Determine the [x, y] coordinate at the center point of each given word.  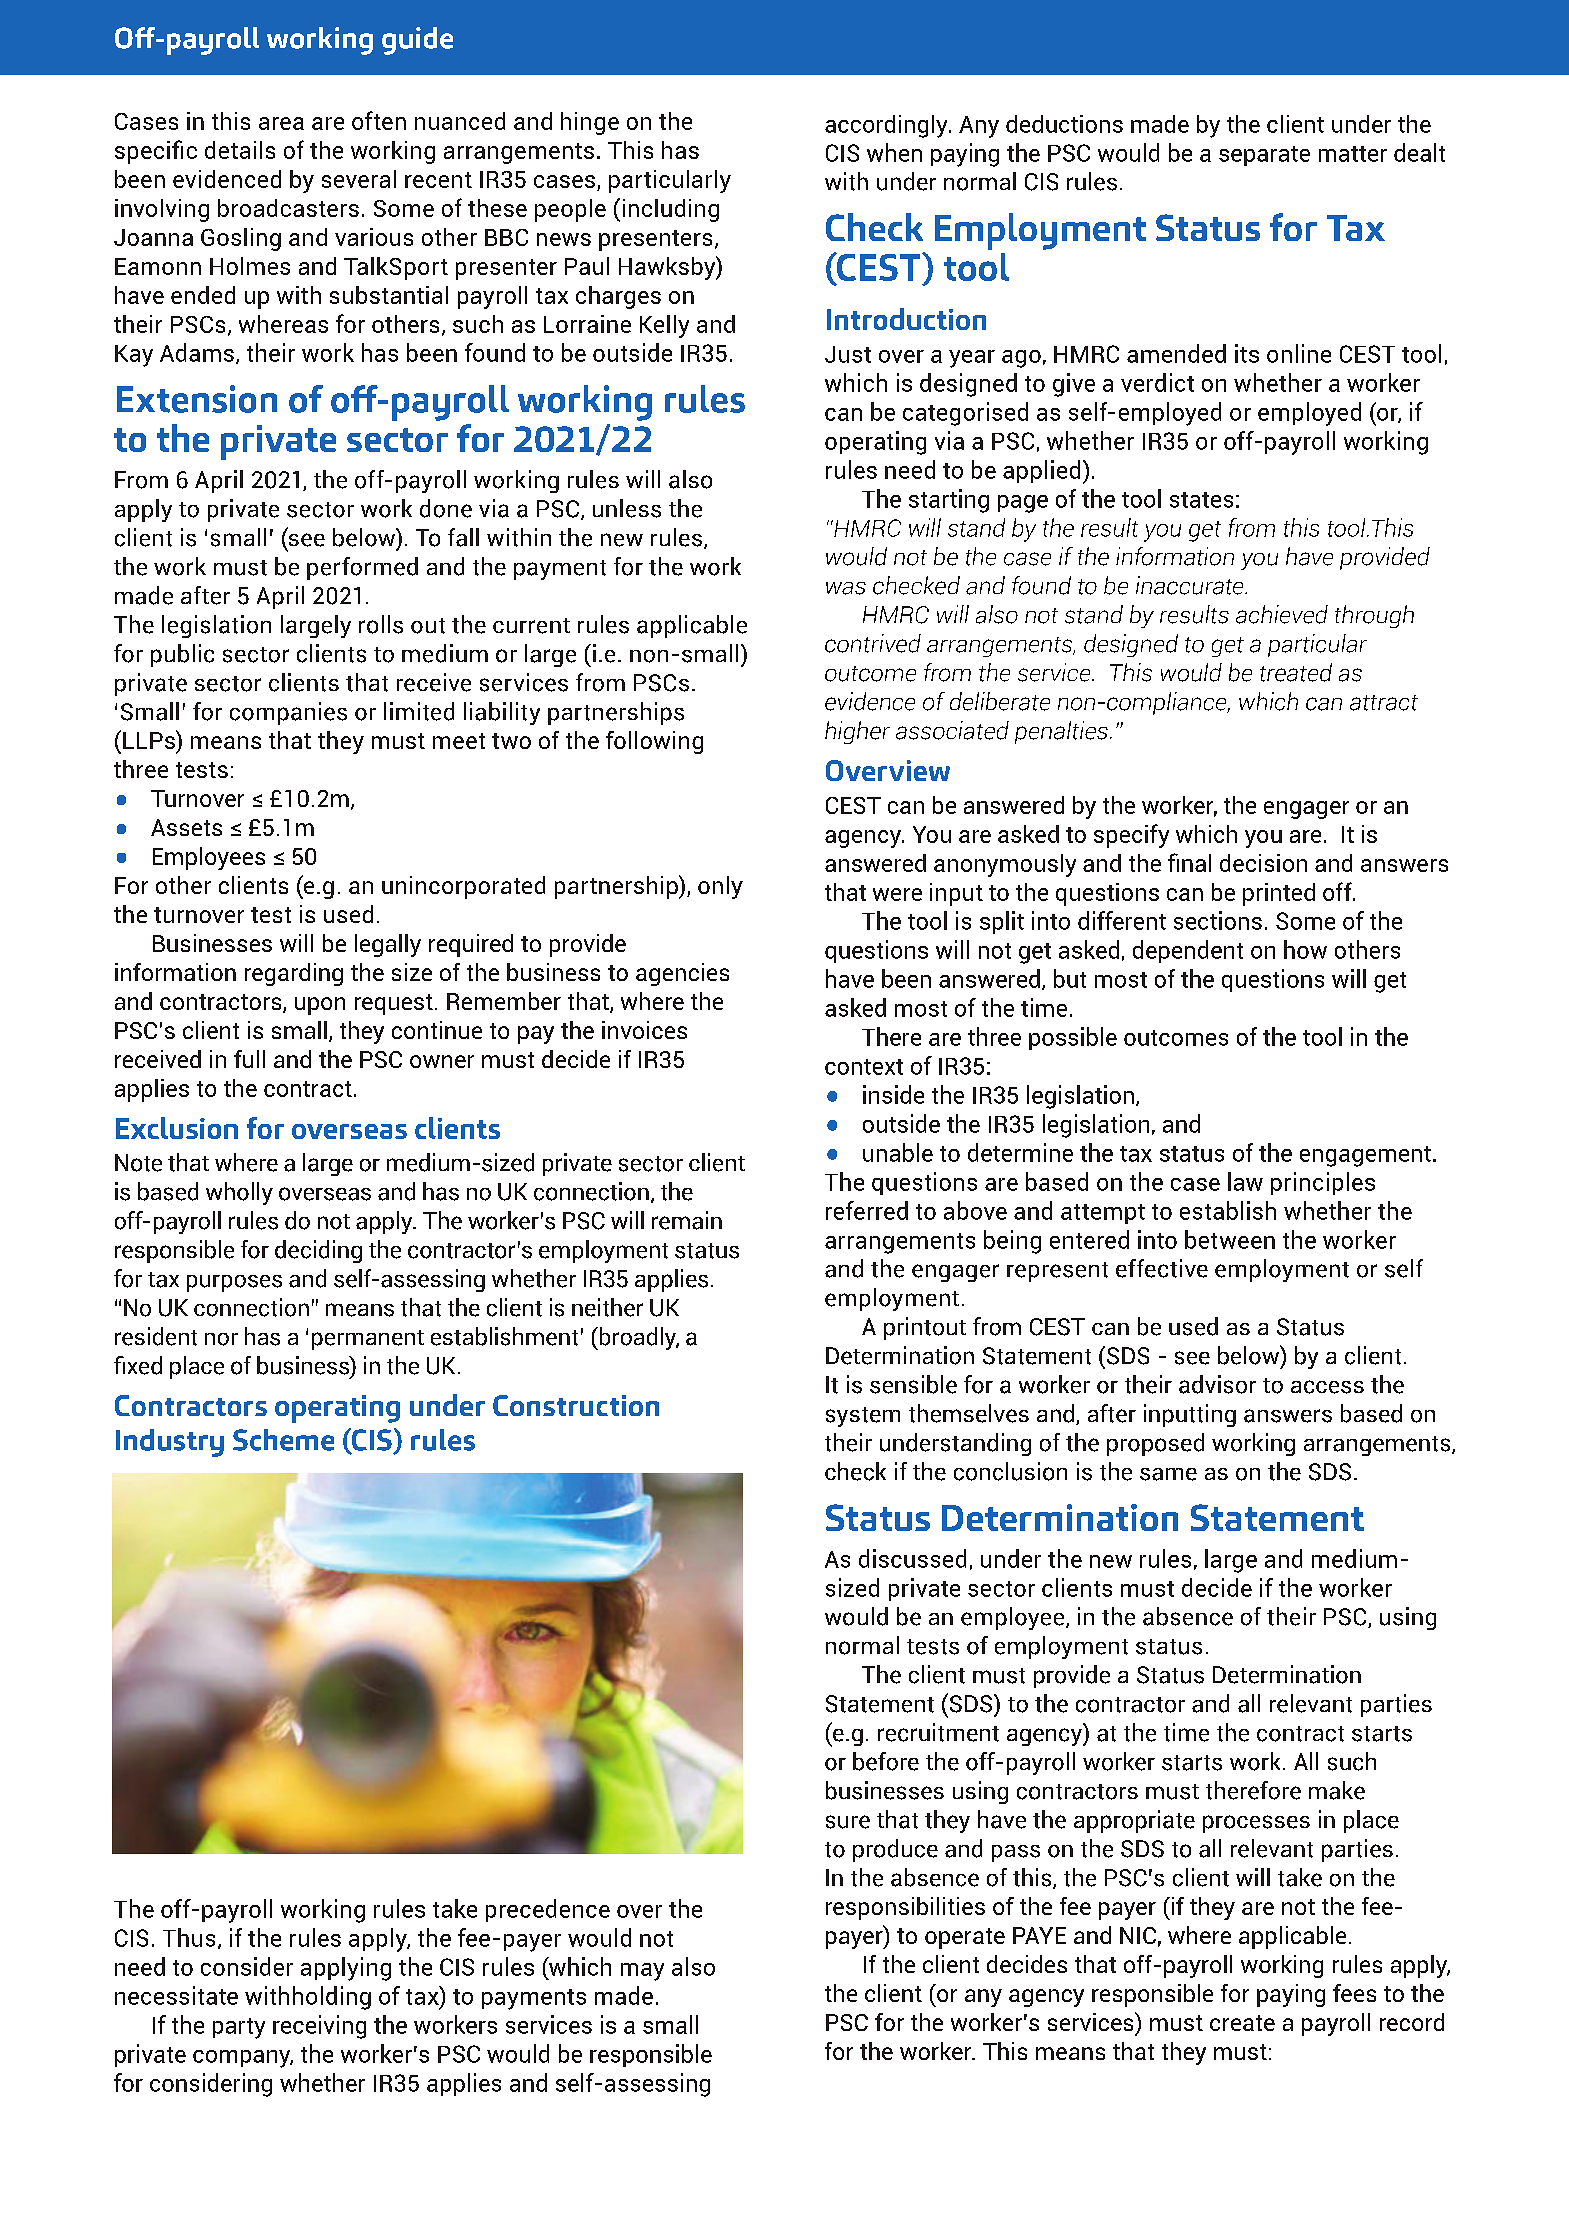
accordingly [887, 126]
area [281, 123]
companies [288, 713]
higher [857, 732]
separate [1264, 156]
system [863, 1417]
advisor [1217, 1384]
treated [1296, 672]
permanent [368, 1340]
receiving [319, 2027]
